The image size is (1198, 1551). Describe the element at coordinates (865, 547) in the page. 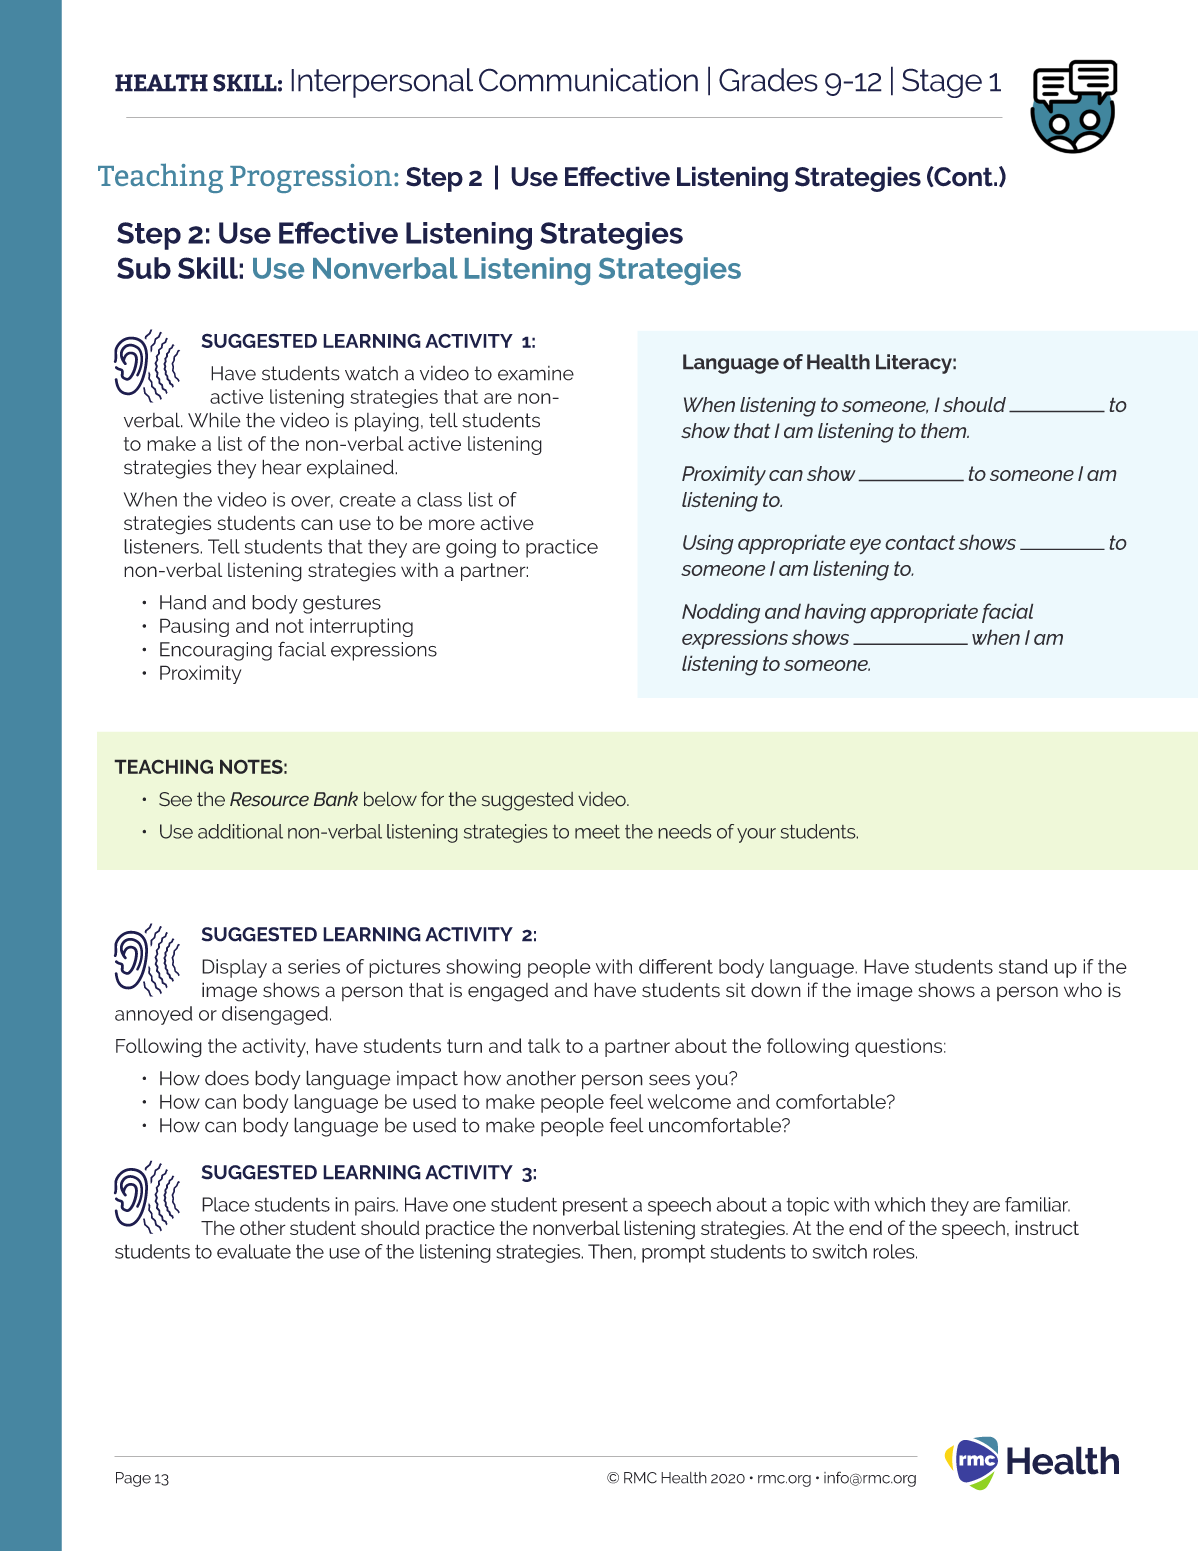

I see `eye` at that location.
